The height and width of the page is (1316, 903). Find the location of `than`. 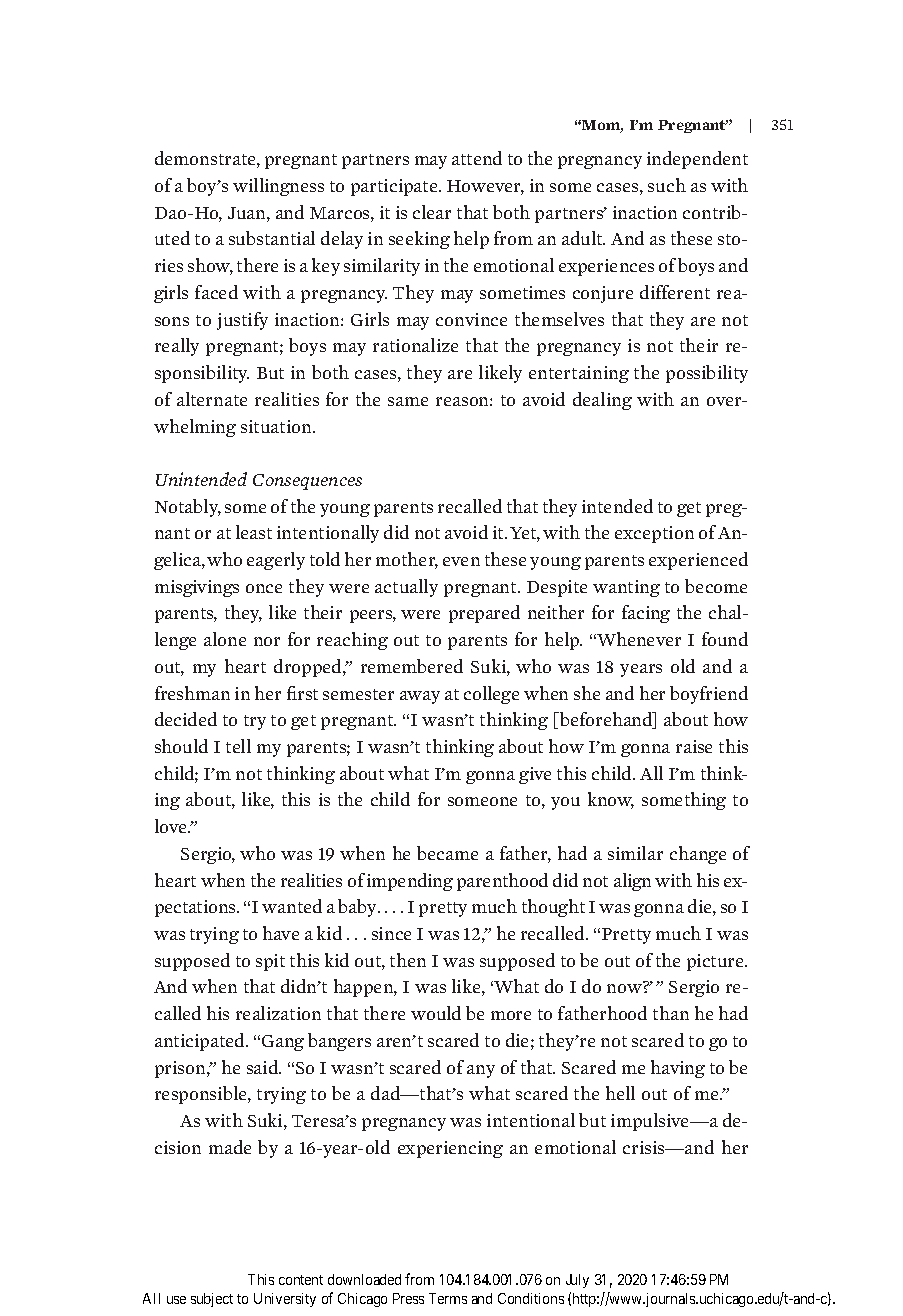

than is located at coordinates (671, 1013).
